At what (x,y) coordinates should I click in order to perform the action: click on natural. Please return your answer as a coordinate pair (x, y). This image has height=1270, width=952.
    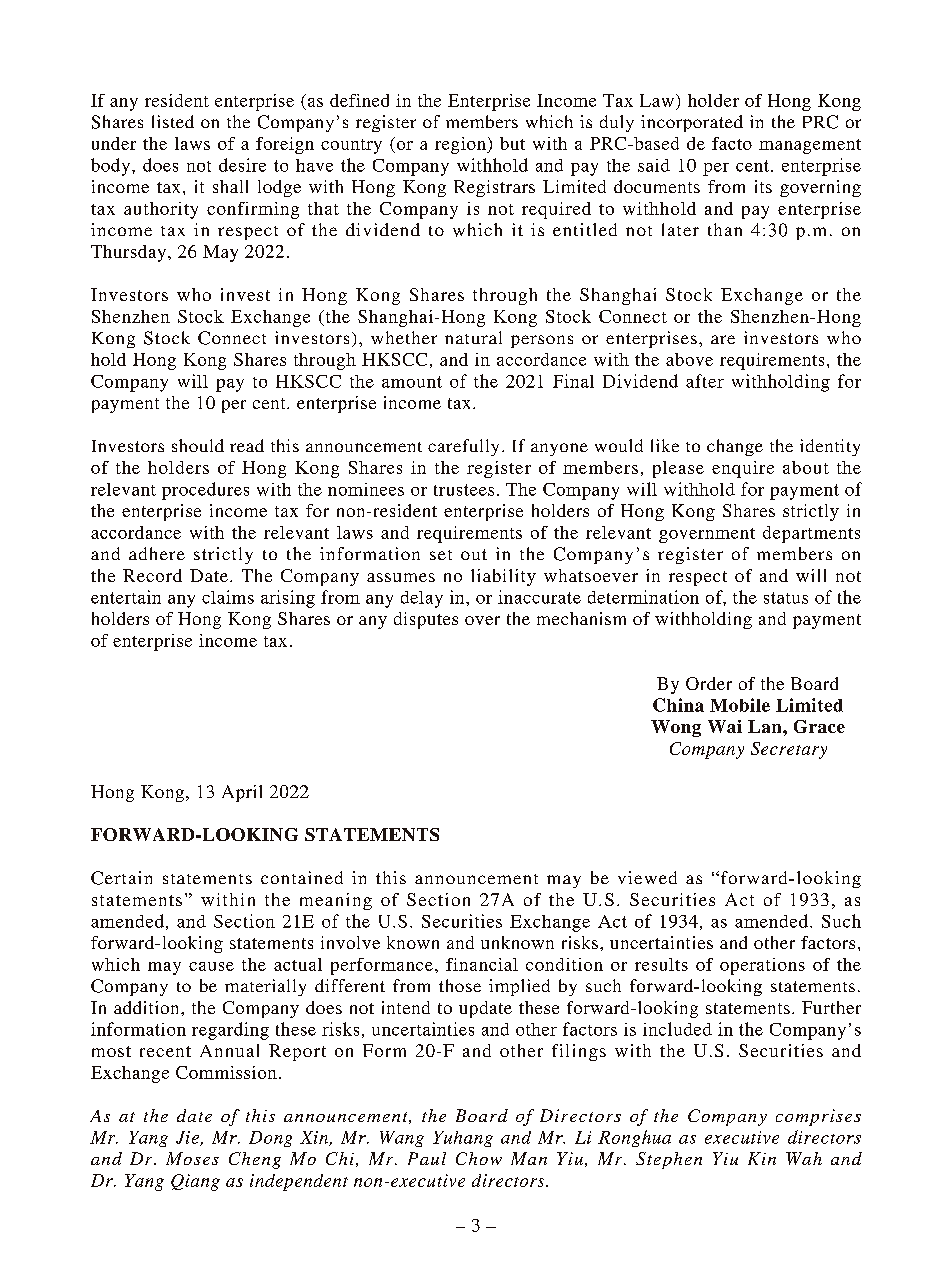
    Looking at the image, I should click on (473, 337).
